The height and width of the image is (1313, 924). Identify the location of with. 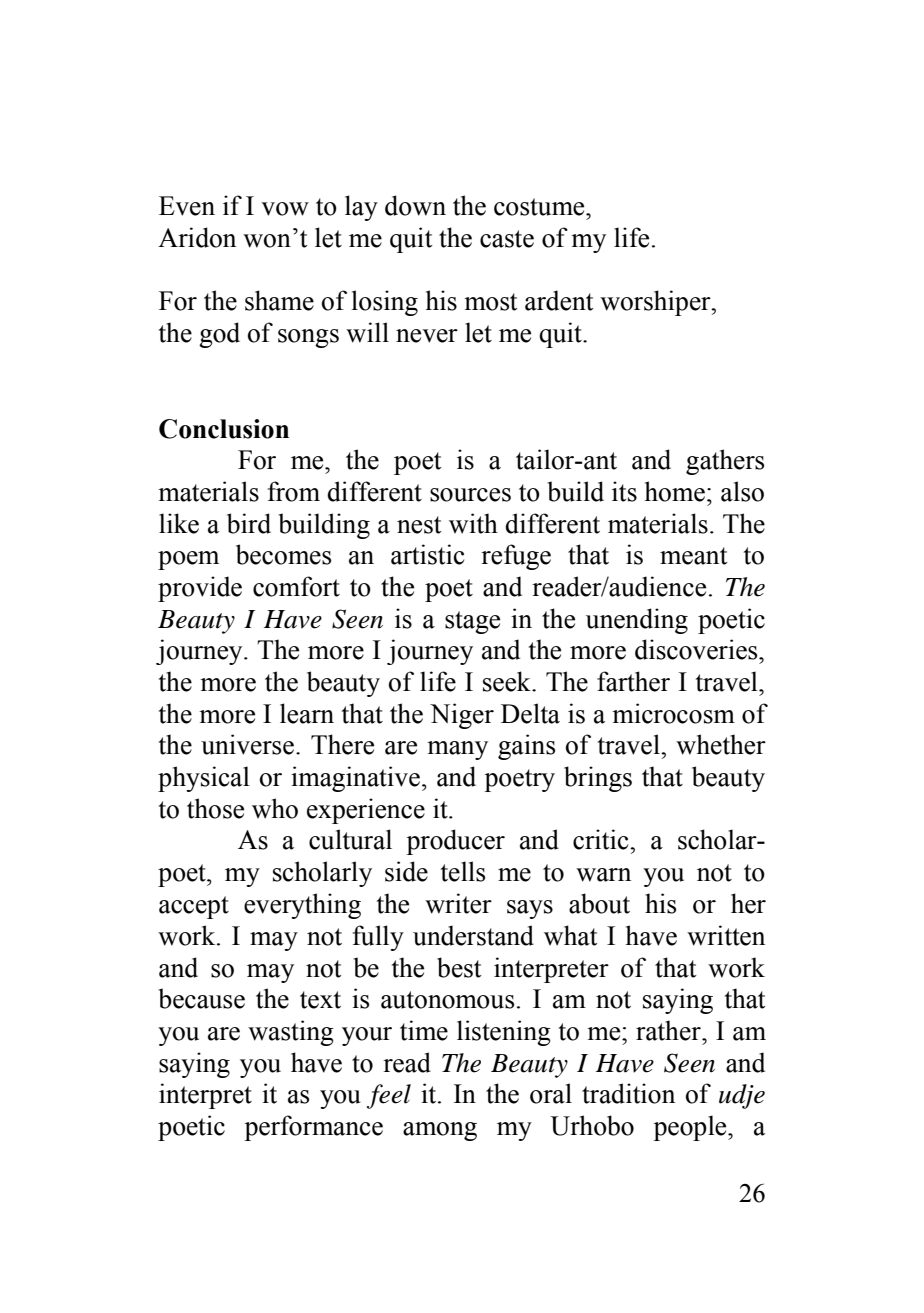
(473, 523).
